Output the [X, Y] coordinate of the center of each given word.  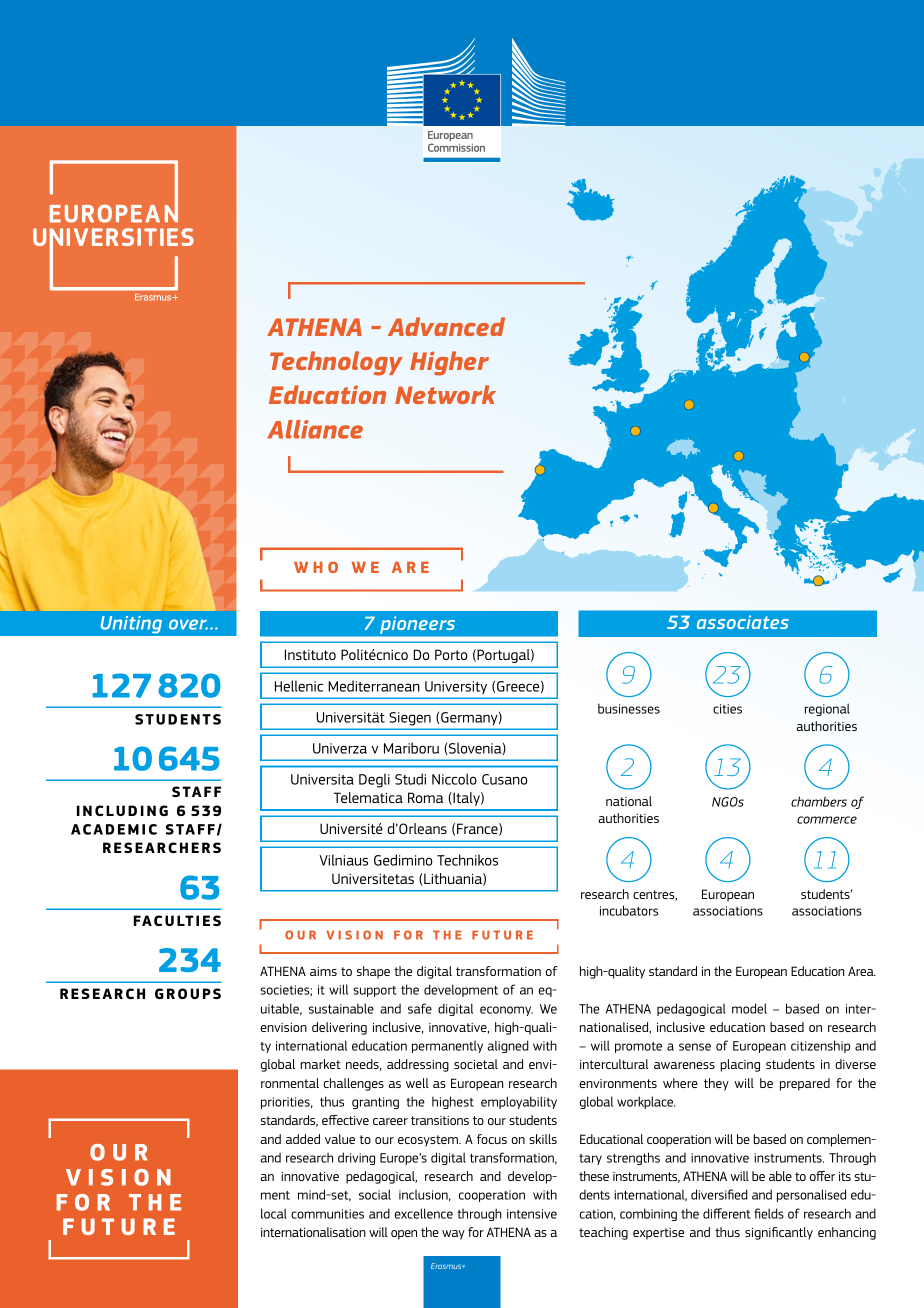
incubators [629, 910]
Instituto [310, 654]
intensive [532, 1214]
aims [323, 971]
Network [445, 394]
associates [743, 622]
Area [862, 971]
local [274, 1213]
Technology [336, 363]
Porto [451, 654]
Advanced [446, 326]
